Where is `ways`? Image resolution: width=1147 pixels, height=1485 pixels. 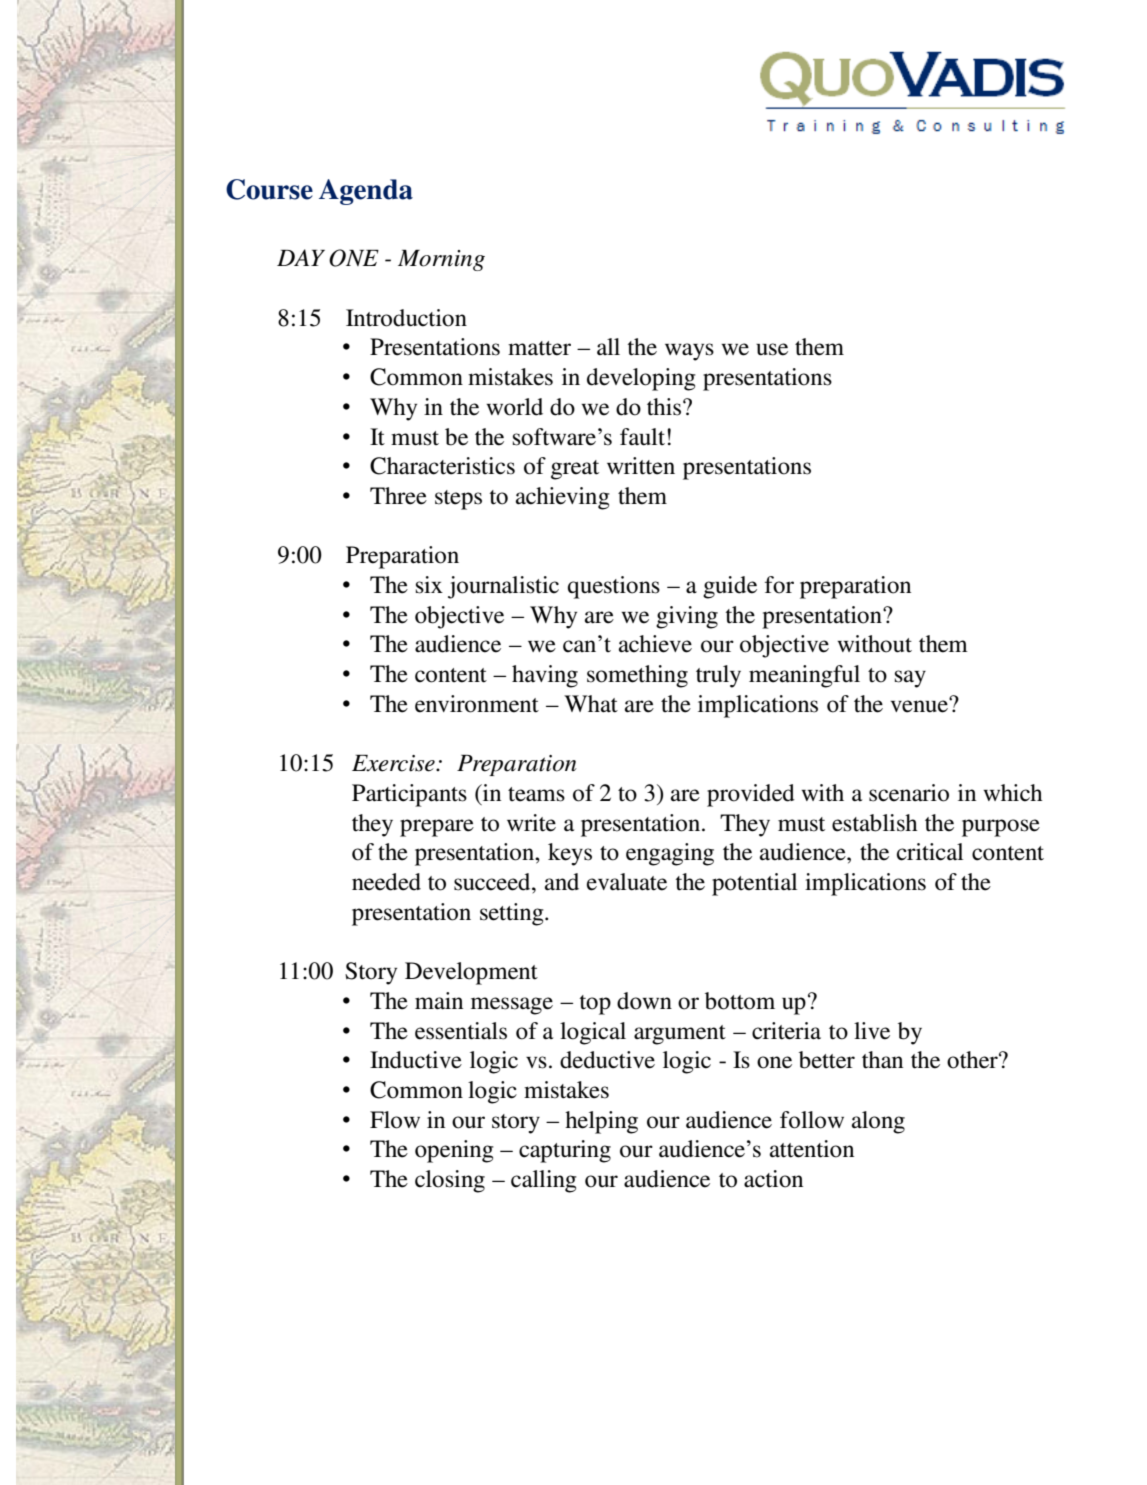 ways is located at coordinates (689, 352).
